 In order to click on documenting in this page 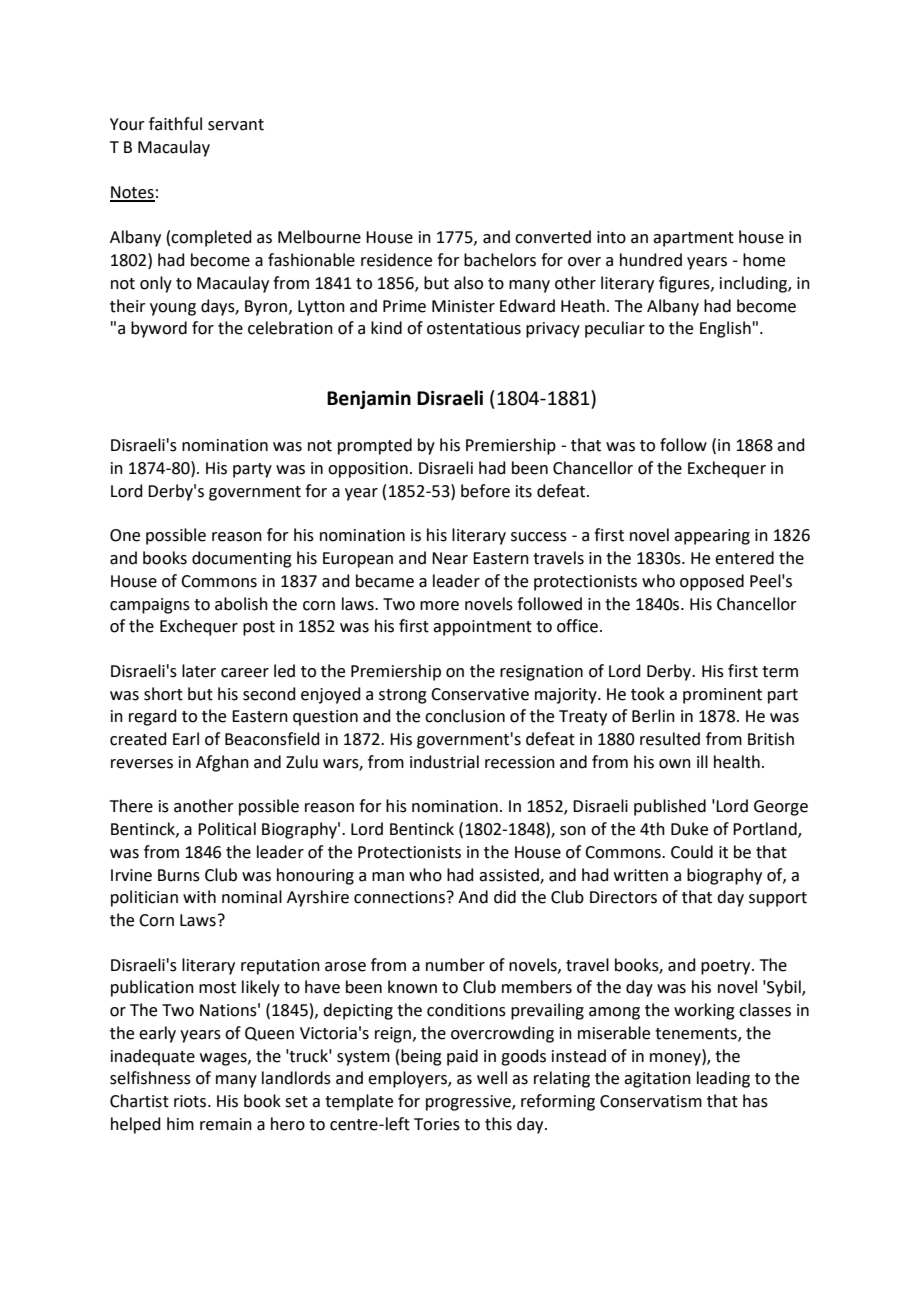, I will do `click(242, 559)`.
